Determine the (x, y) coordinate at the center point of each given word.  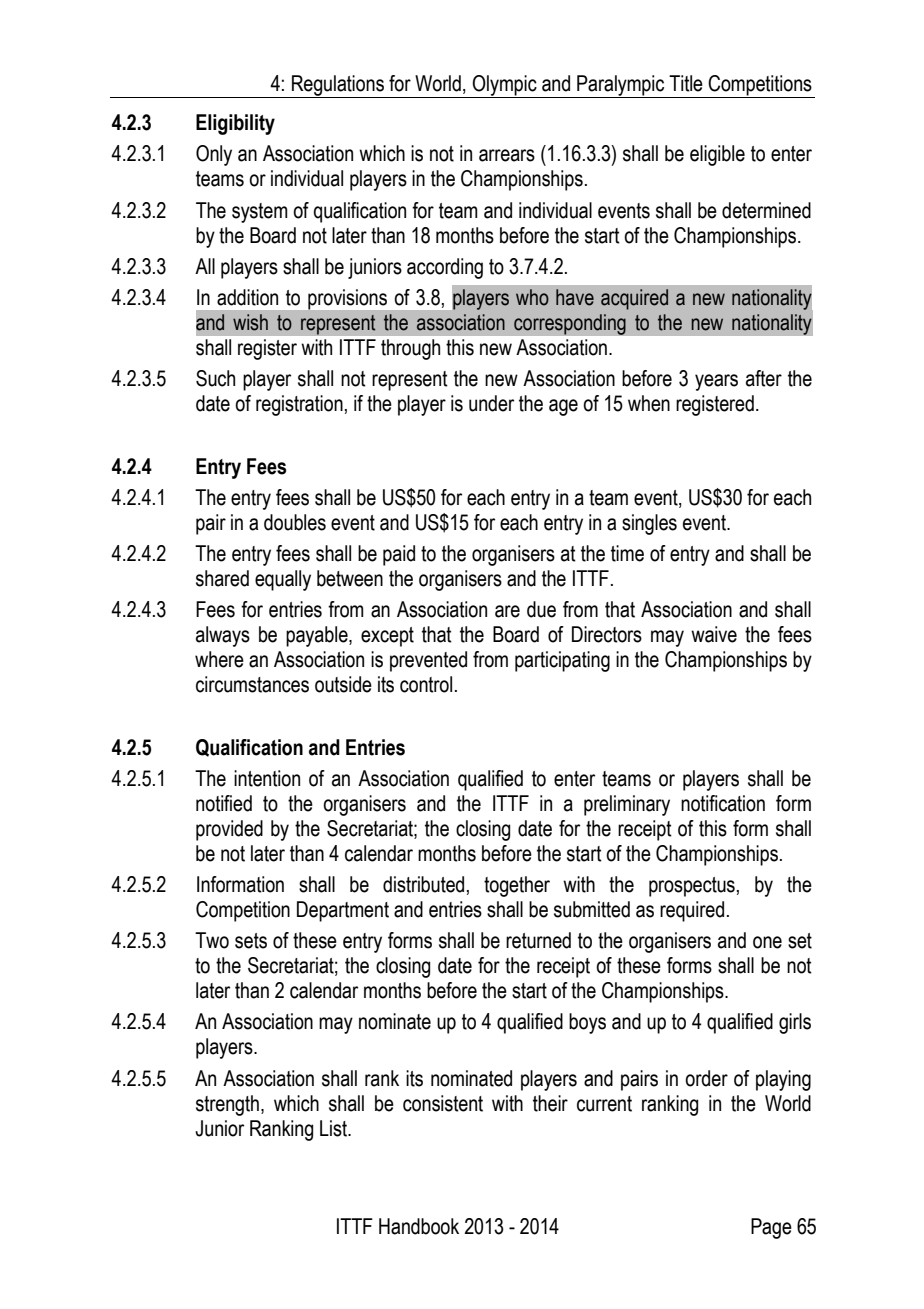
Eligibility (235, 124)
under (491, 403)
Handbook (419, 1226)
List (335, 1128)
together (517, 886)
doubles (295, 522)
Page (771, 1228)
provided (229, 830)
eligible (717, 155)
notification (723, 803)
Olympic (505, 86)
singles (649, 524)
